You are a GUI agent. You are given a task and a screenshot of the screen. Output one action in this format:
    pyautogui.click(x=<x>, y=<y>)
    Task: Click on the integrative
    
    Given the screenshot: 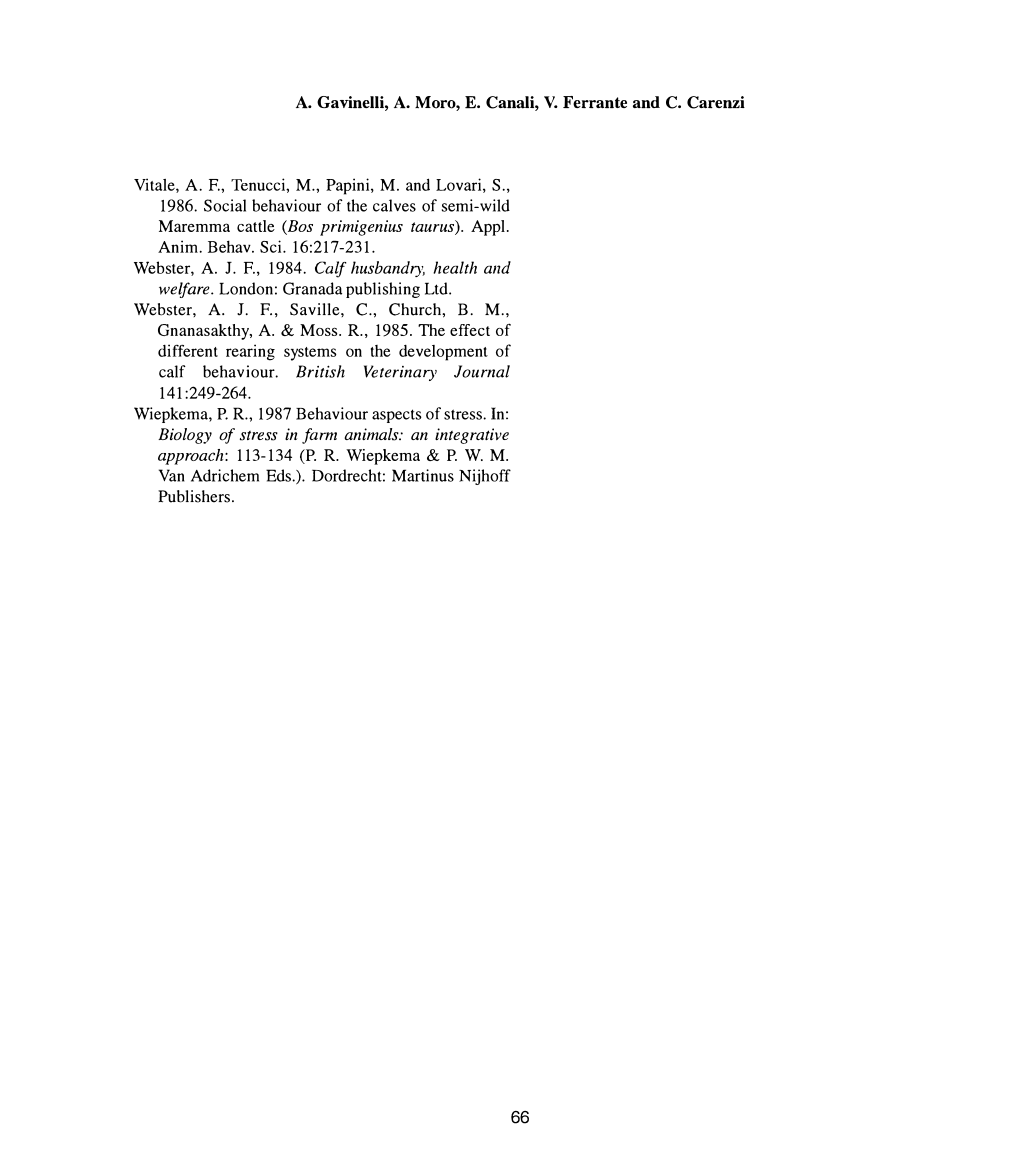 What is the action you would take?
    pyautogui.click(x=472, y=436)
